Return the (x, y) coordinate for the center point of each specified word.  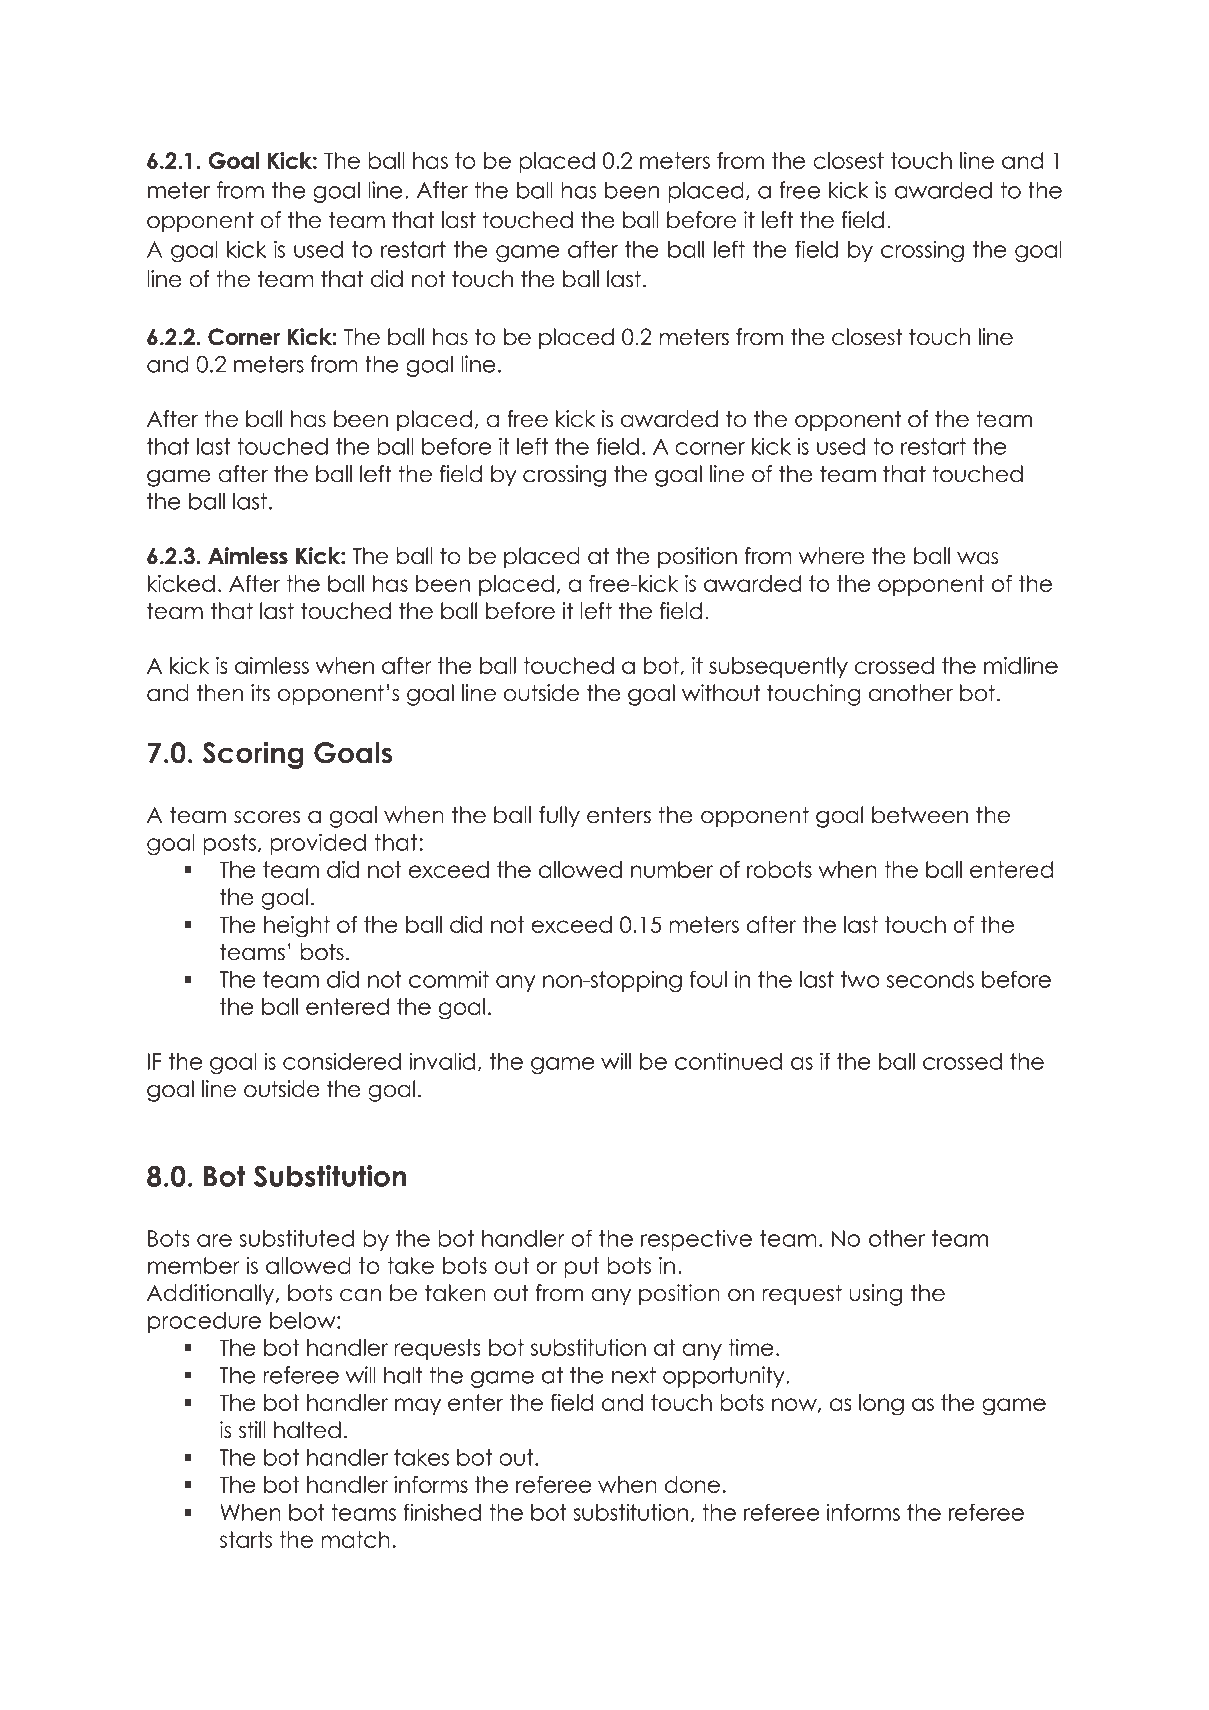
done (692, 1484)
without (721, 693)
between (920, 815)
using (875, 1295)
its (260, 693)
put (582, 1267)
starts (246, 1539)
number (672, 869)
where (831, 556)
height (297, 927)
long (881, 1405)
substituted (296, 1238)
